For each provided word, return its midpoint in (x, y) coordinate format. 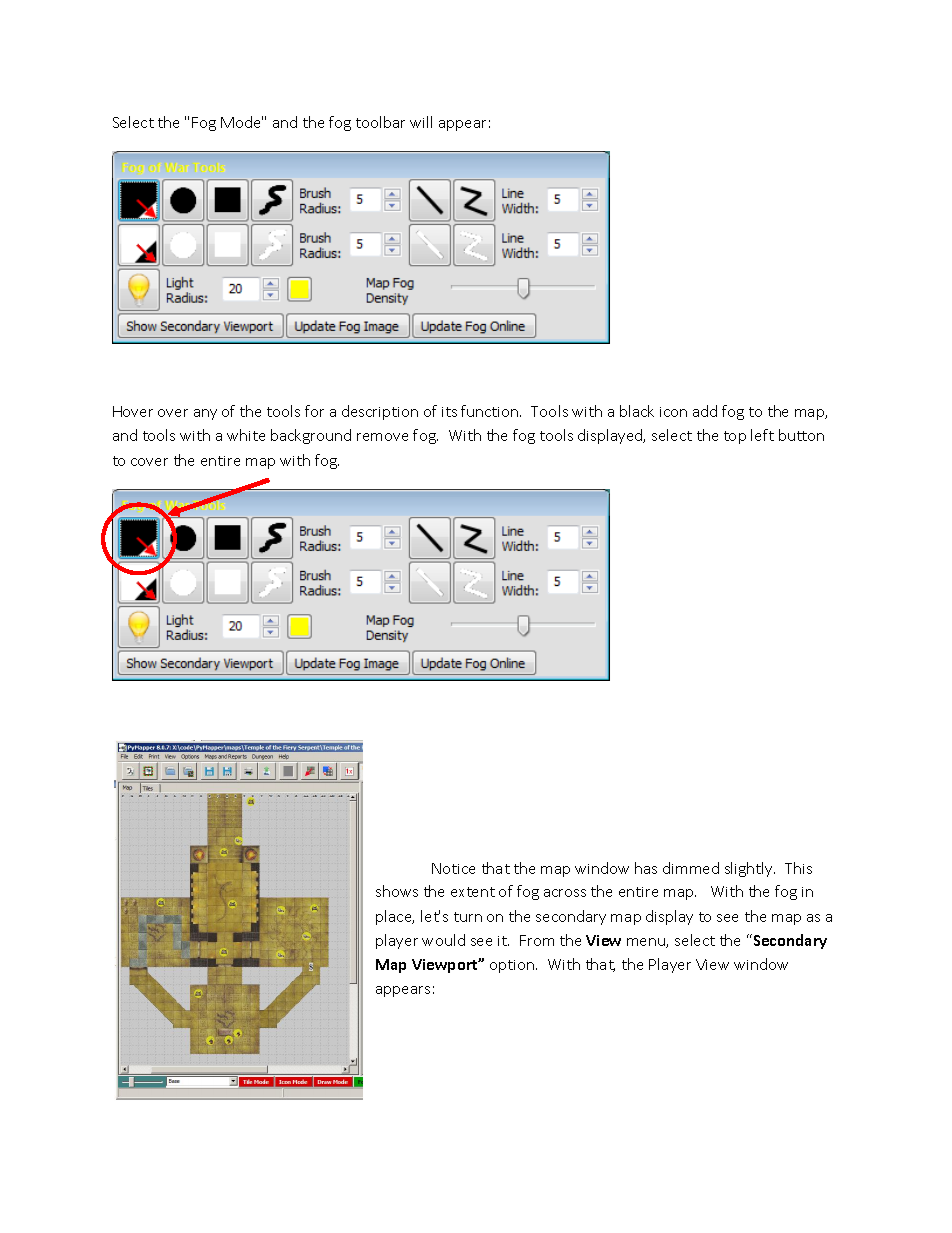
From (537, 940)
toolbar (380, 122)
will (421, 122)
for (314, 411)
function (491, 411)
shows (397, 891)
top (735, 437)
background (311, 436)
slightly (750, 869)
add (705, 411)
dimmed (691, 868)
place (395, 917)
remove (382, 437)
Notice (453, 868)
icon (673, 412)
